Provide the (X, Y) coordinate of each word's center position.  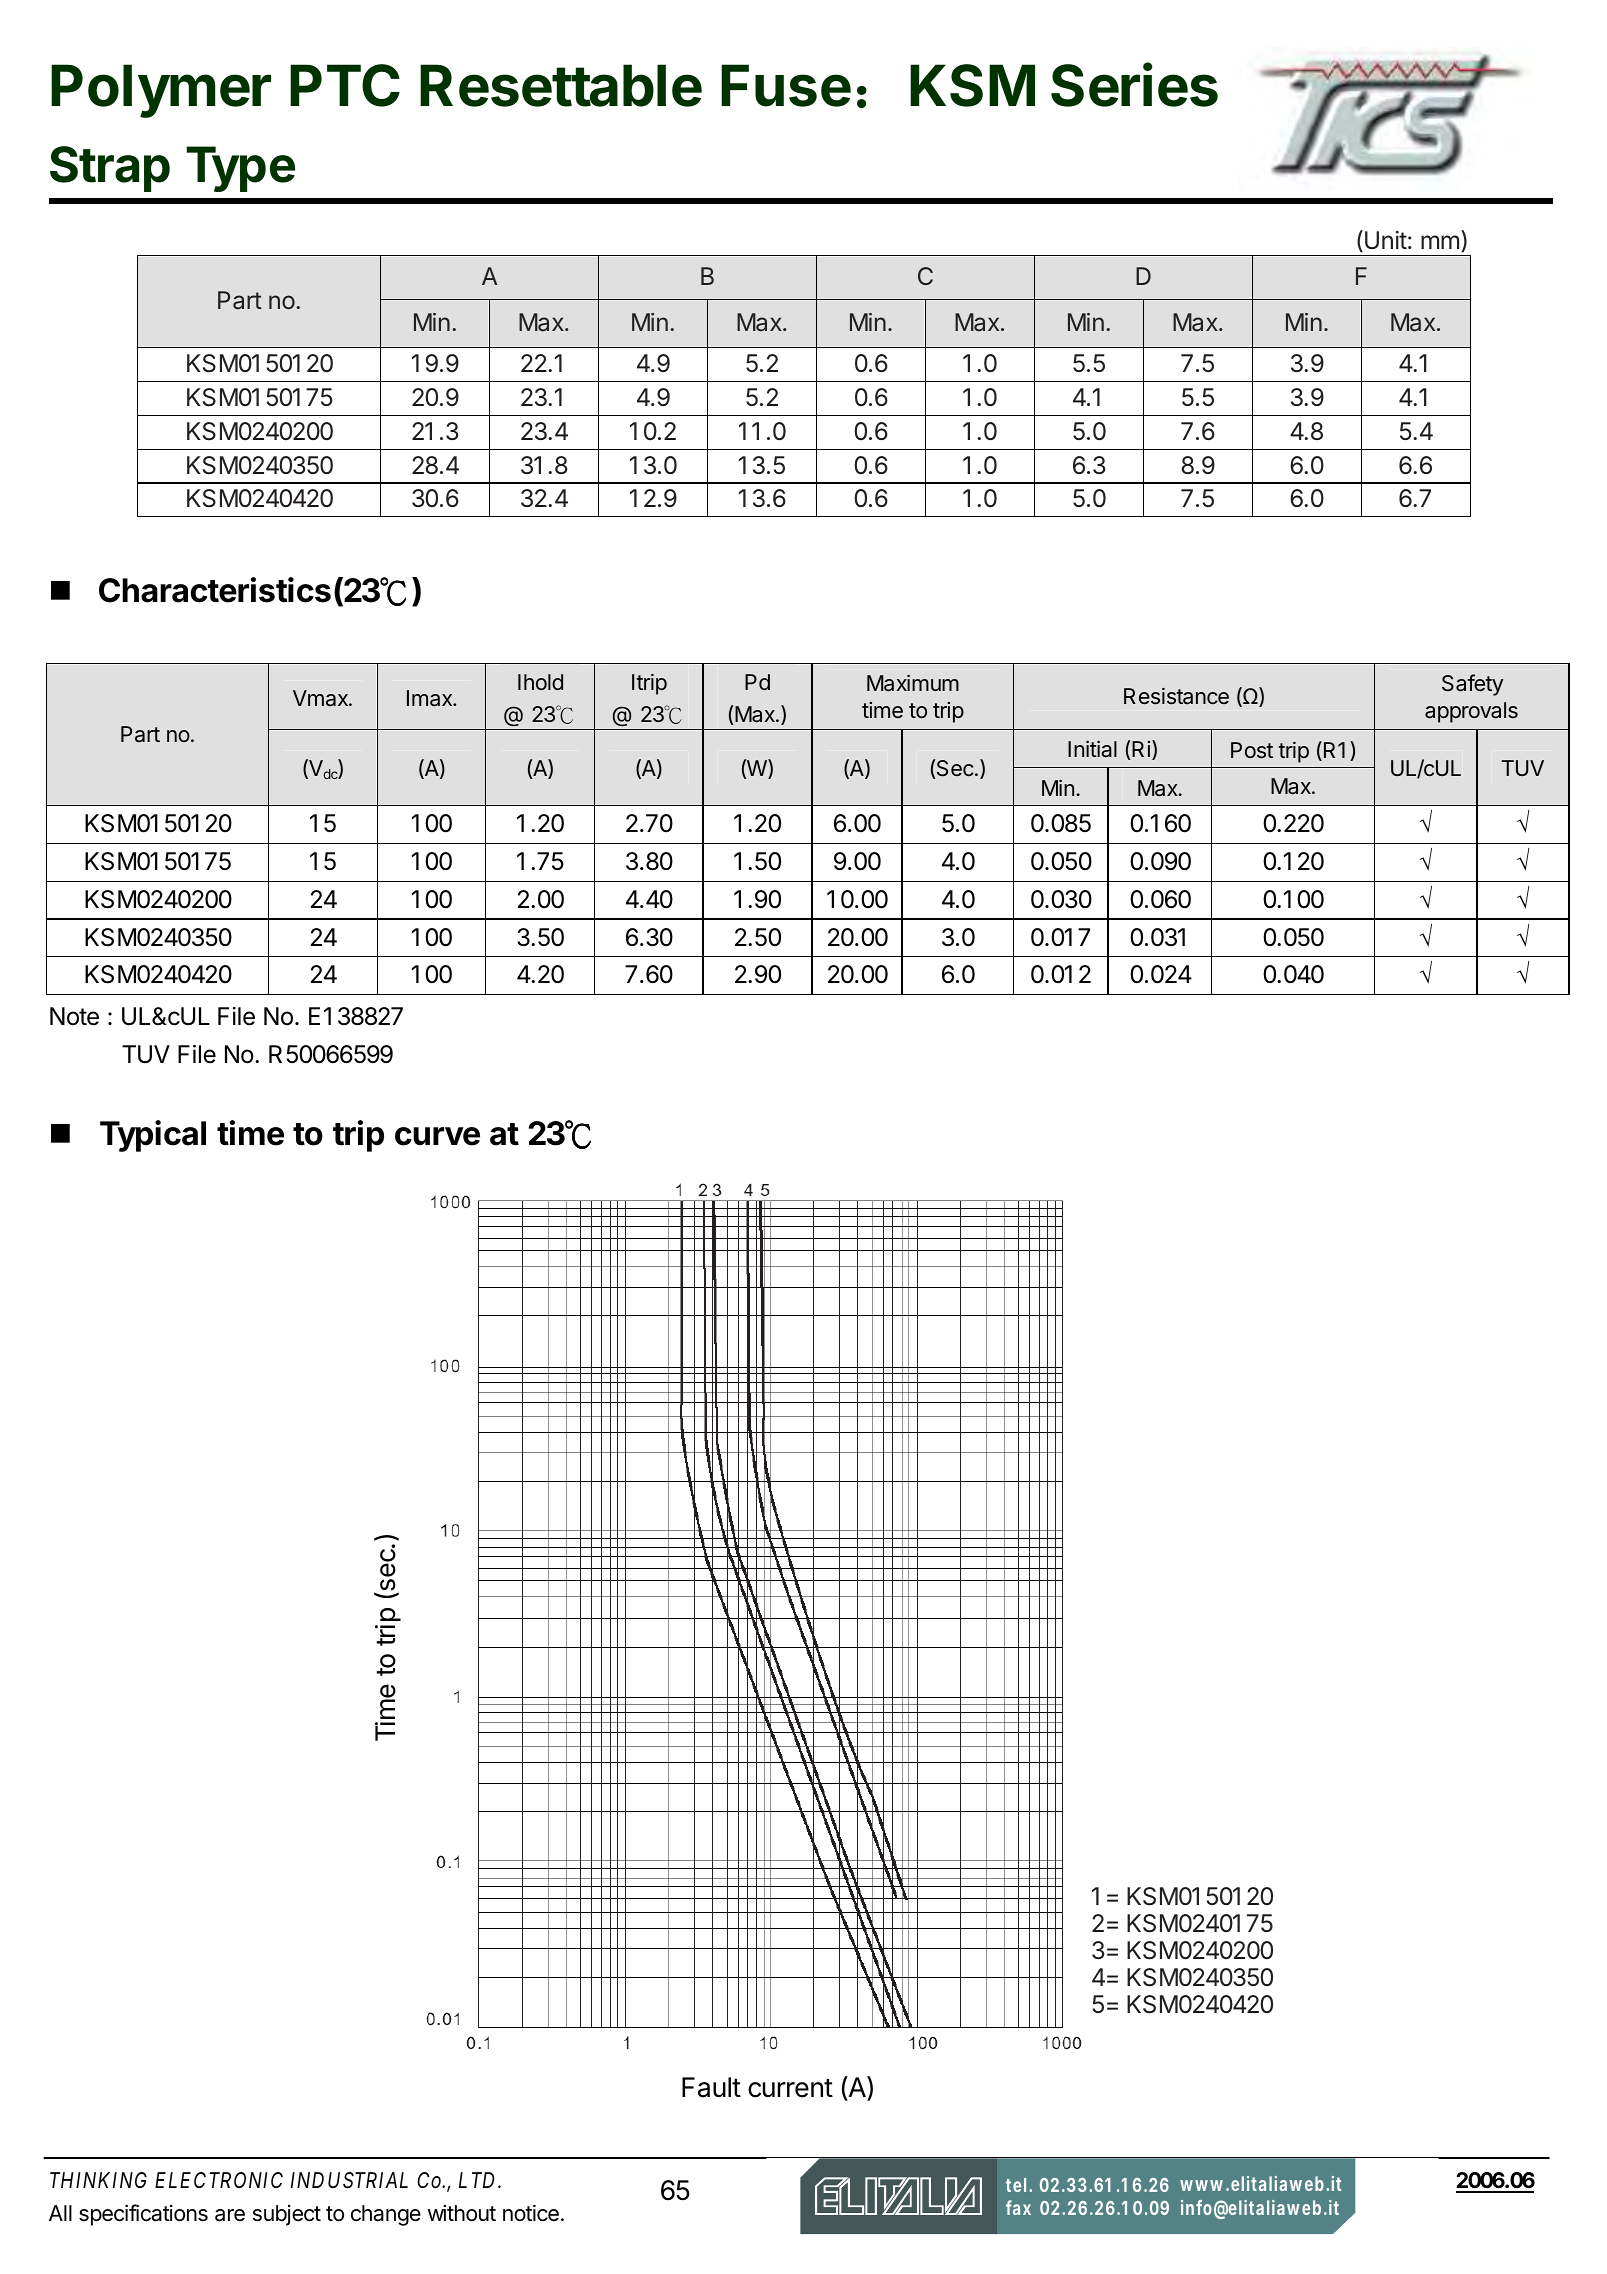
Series (1134, 84)
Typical (153, 1136)
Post (1252, 750)
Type (240, 169)
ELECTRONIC (219, 2180)
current (790, 2088)
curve (437, 1136)
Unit (1386, 240)
